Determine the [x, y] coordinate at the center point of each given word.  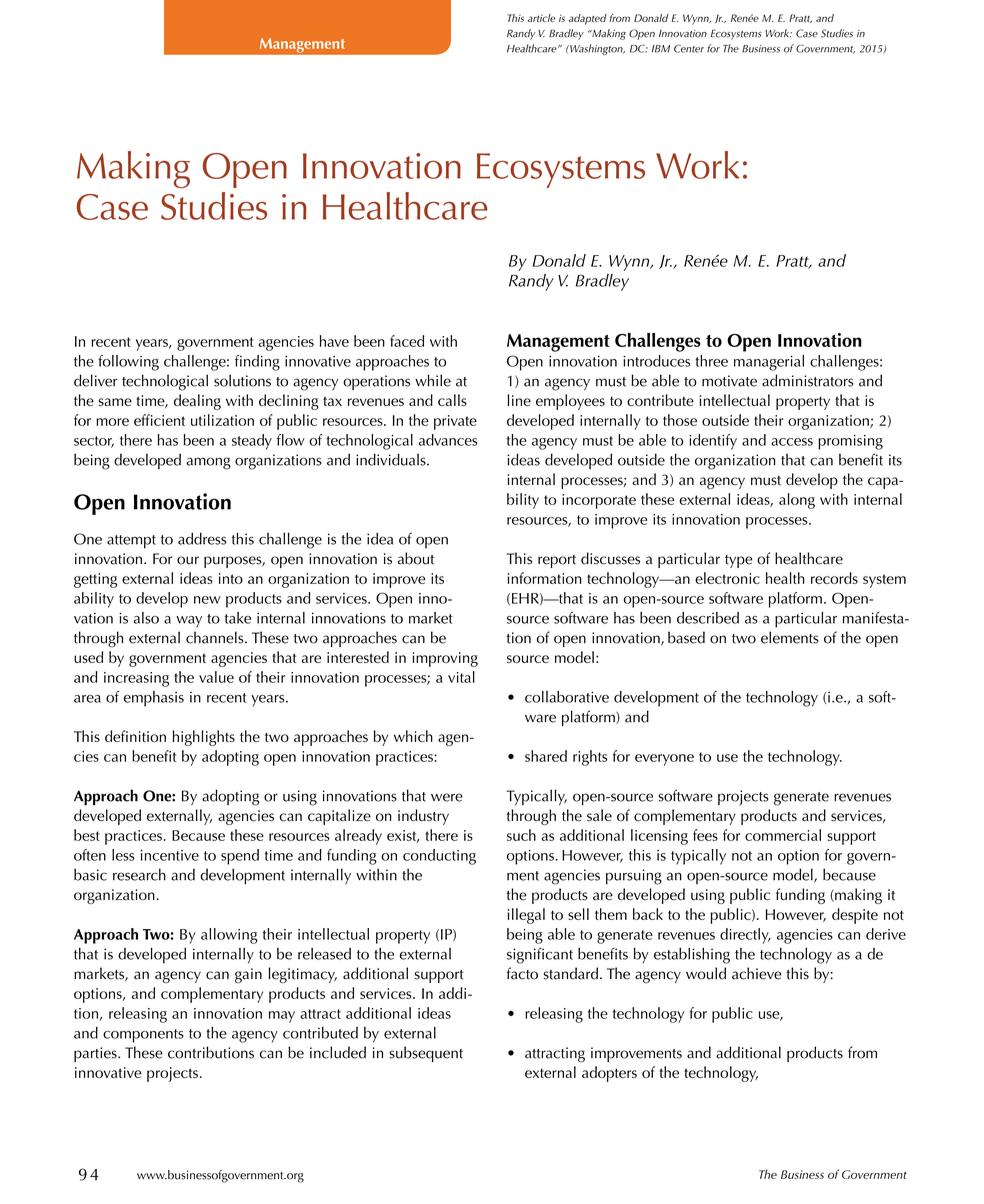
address [202, 539]
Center [689, 49]
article [542, 18]
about [416, 558]
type [738, 561]
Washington [596, 49]
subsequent [426, 1054]
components [143, 1036]
